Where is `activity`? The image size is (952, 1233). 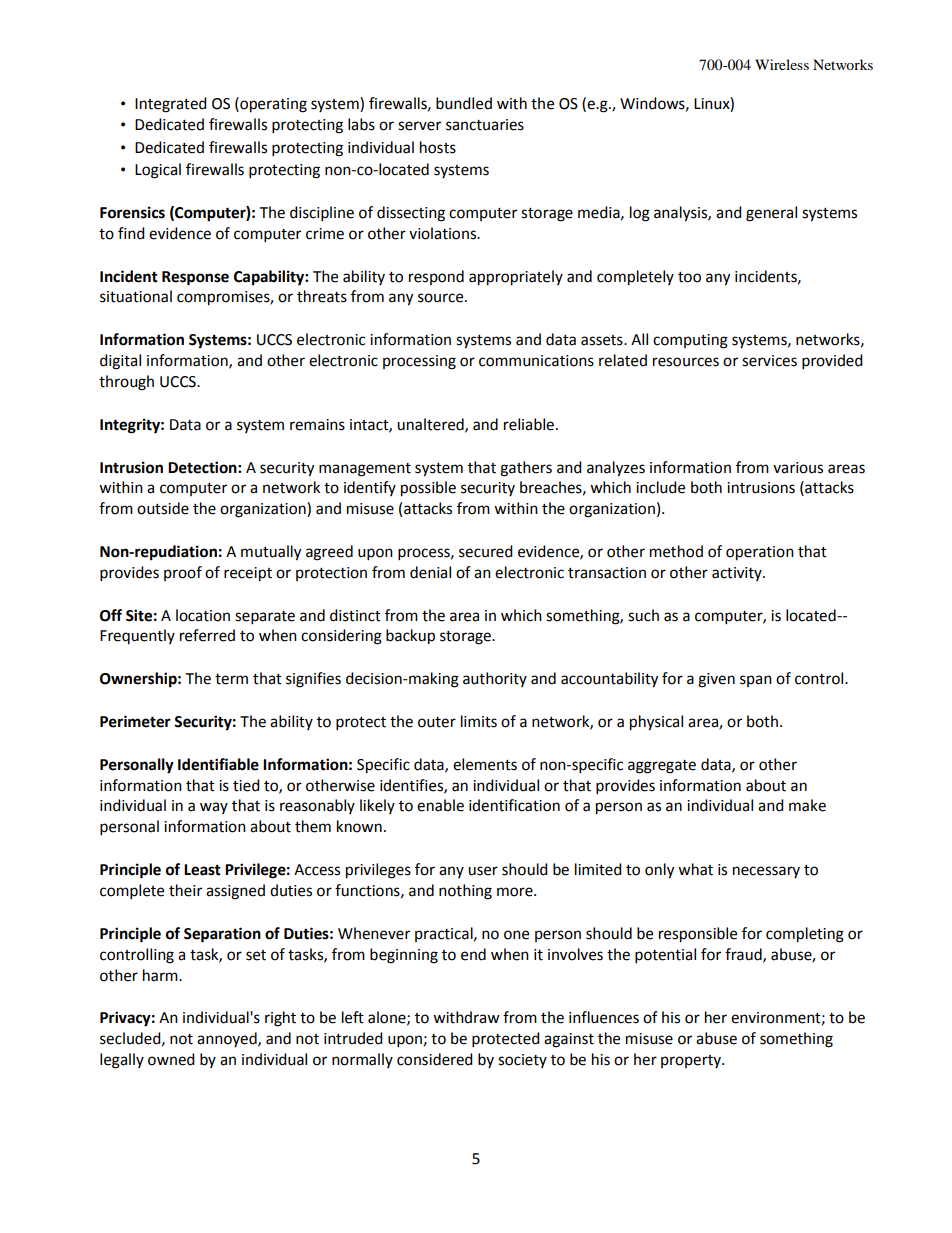
activity is located at coordinates (738, 574).
